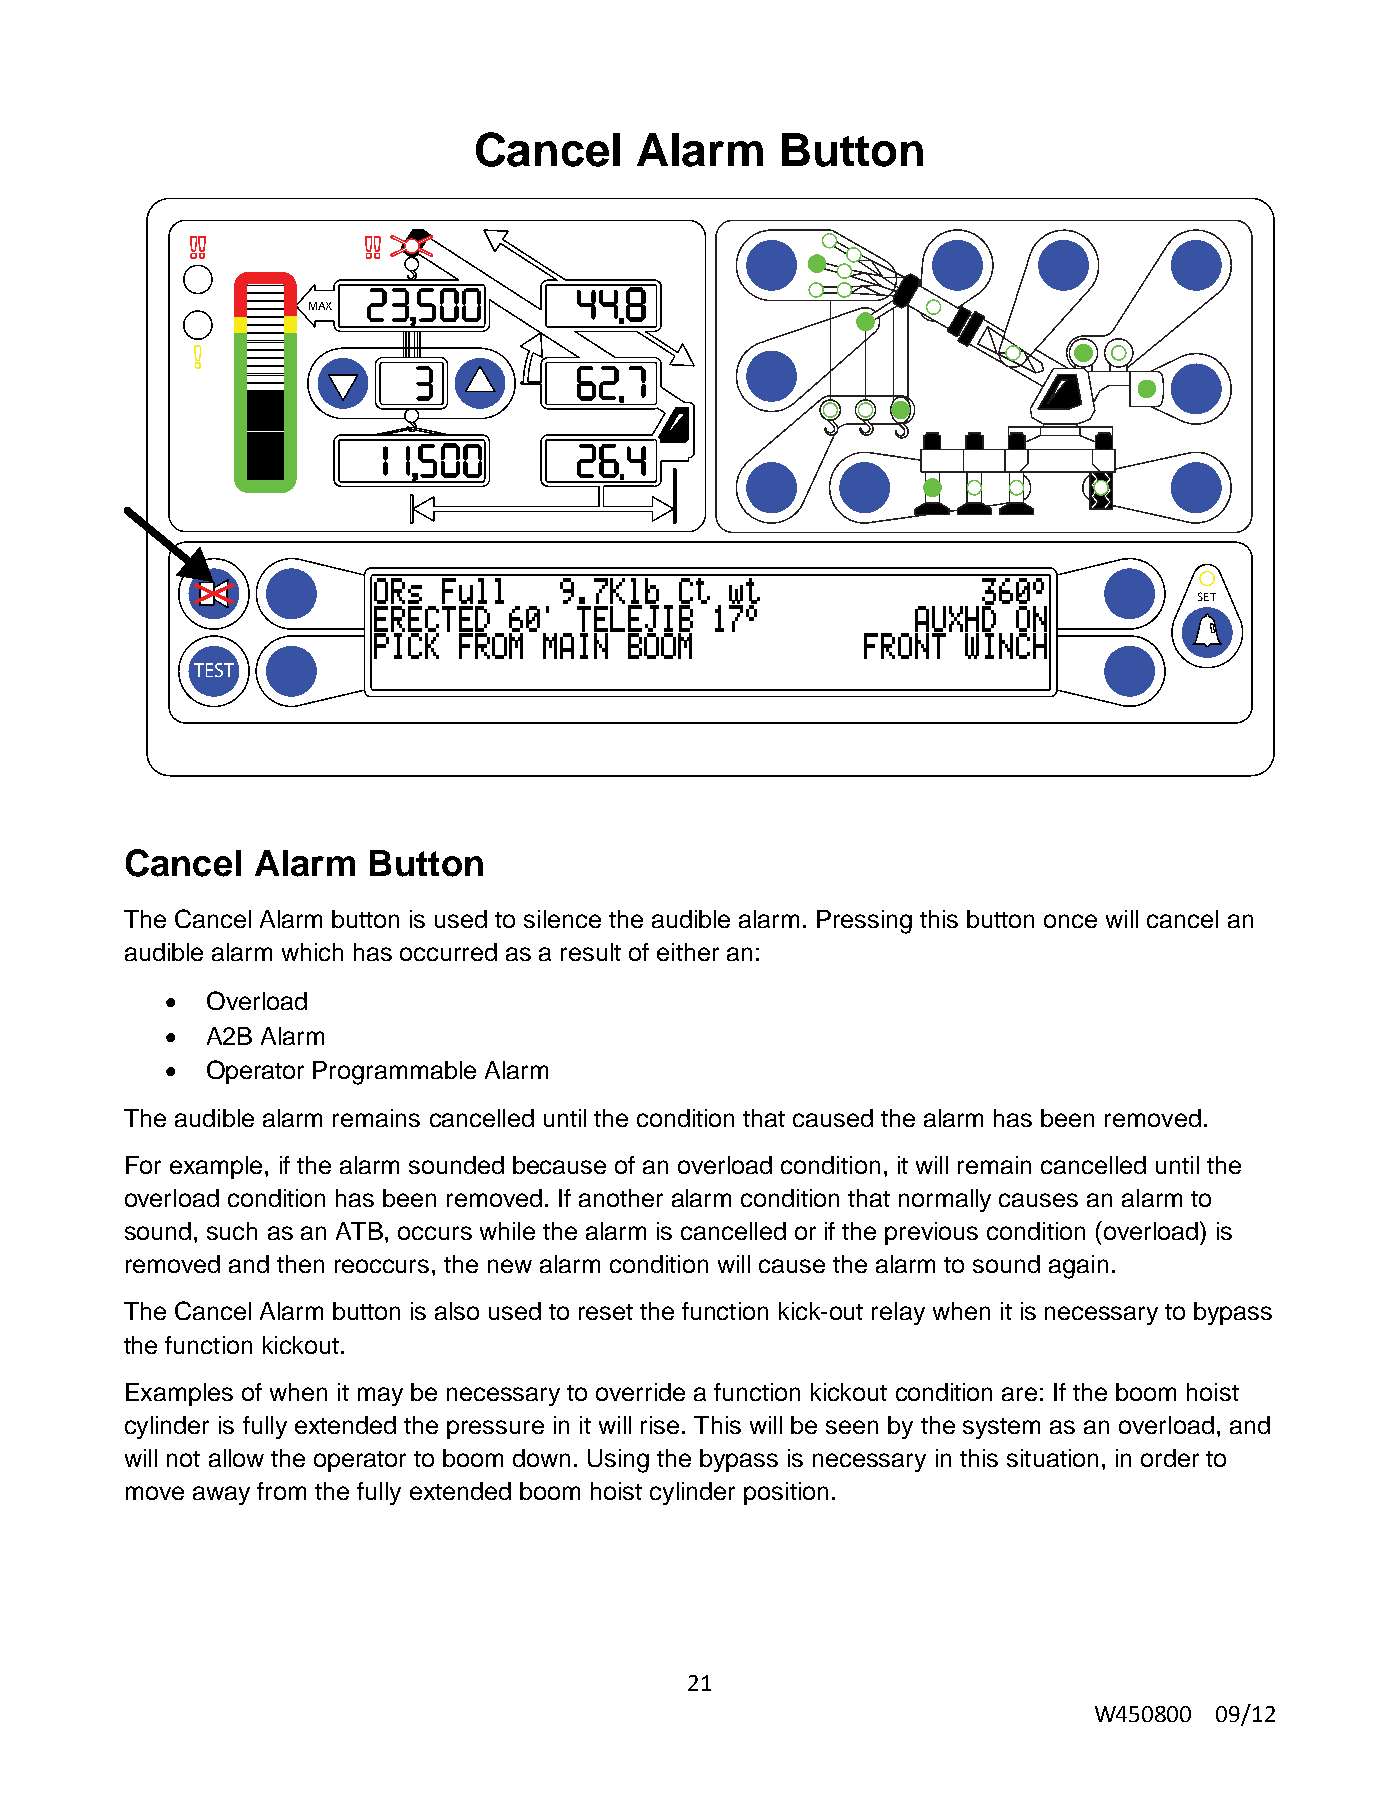 The image size is (1400, 1811). What do you see at coordinates (312, 952) in the page?
I see `which` at bounding box center [312, 952].
